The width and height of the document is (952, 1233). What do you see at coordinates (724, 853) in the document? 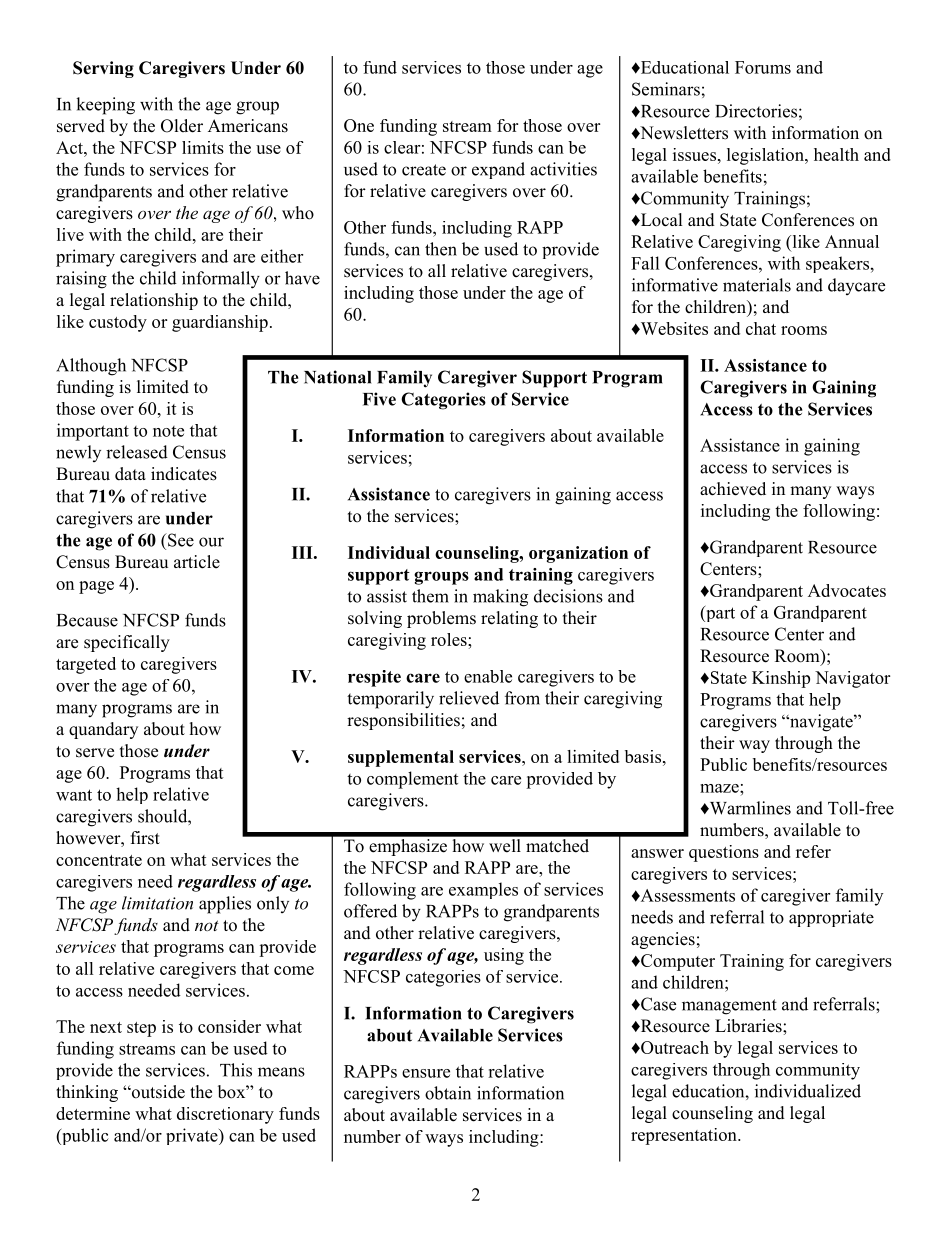
I see `questions` at bounding box center [724, 853].
